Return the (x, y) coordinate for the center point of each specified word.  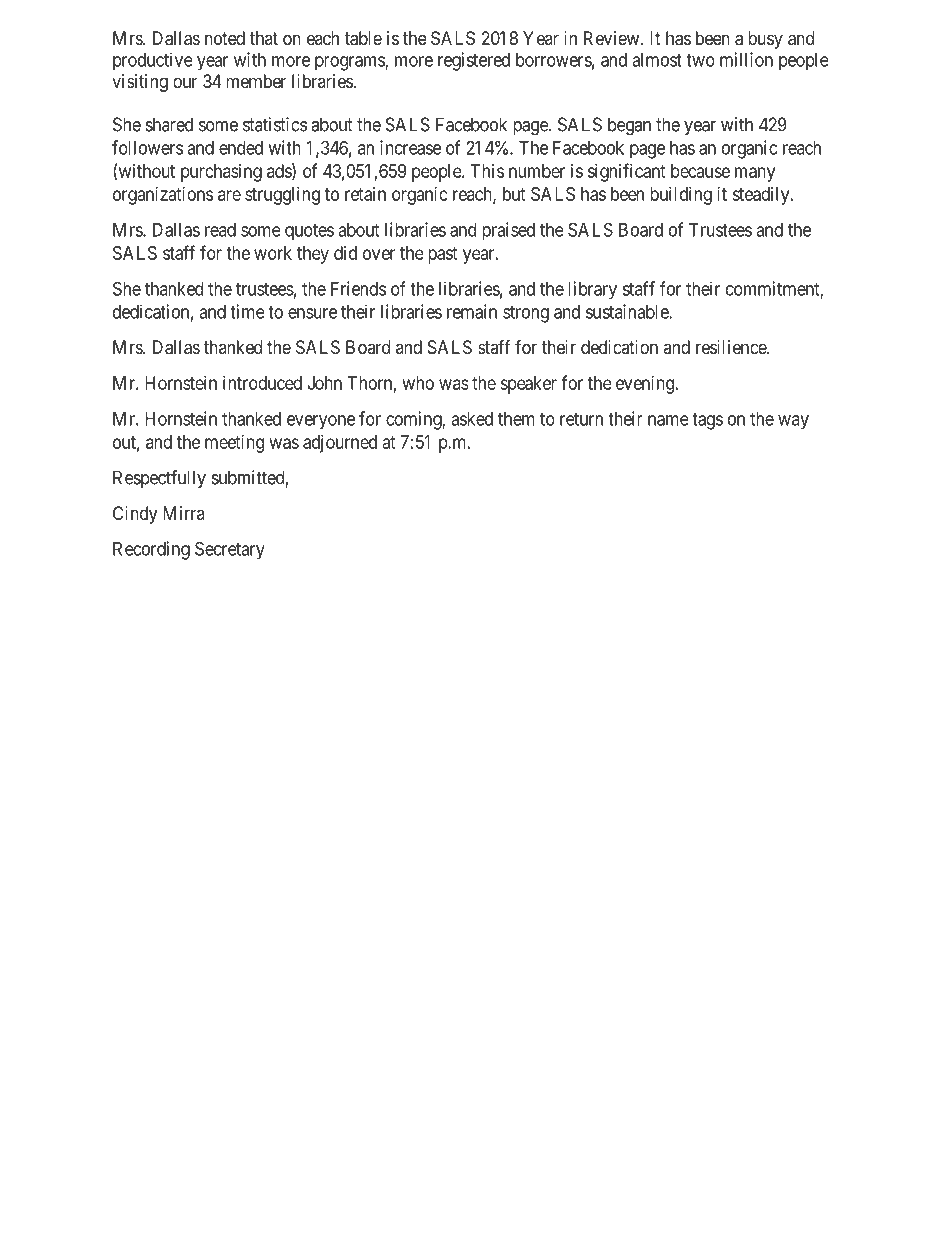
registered (474, 61)
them (516, 419)
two (700, 60)
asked (472, 419)
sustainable (628, 311)
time (247, 311)
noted (225, 38)
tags (707, 421)
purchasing (221, 173)
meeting (234, 444)
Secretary (230, 550)
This (487, 171)
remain (472, 311)
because (700, 171)
